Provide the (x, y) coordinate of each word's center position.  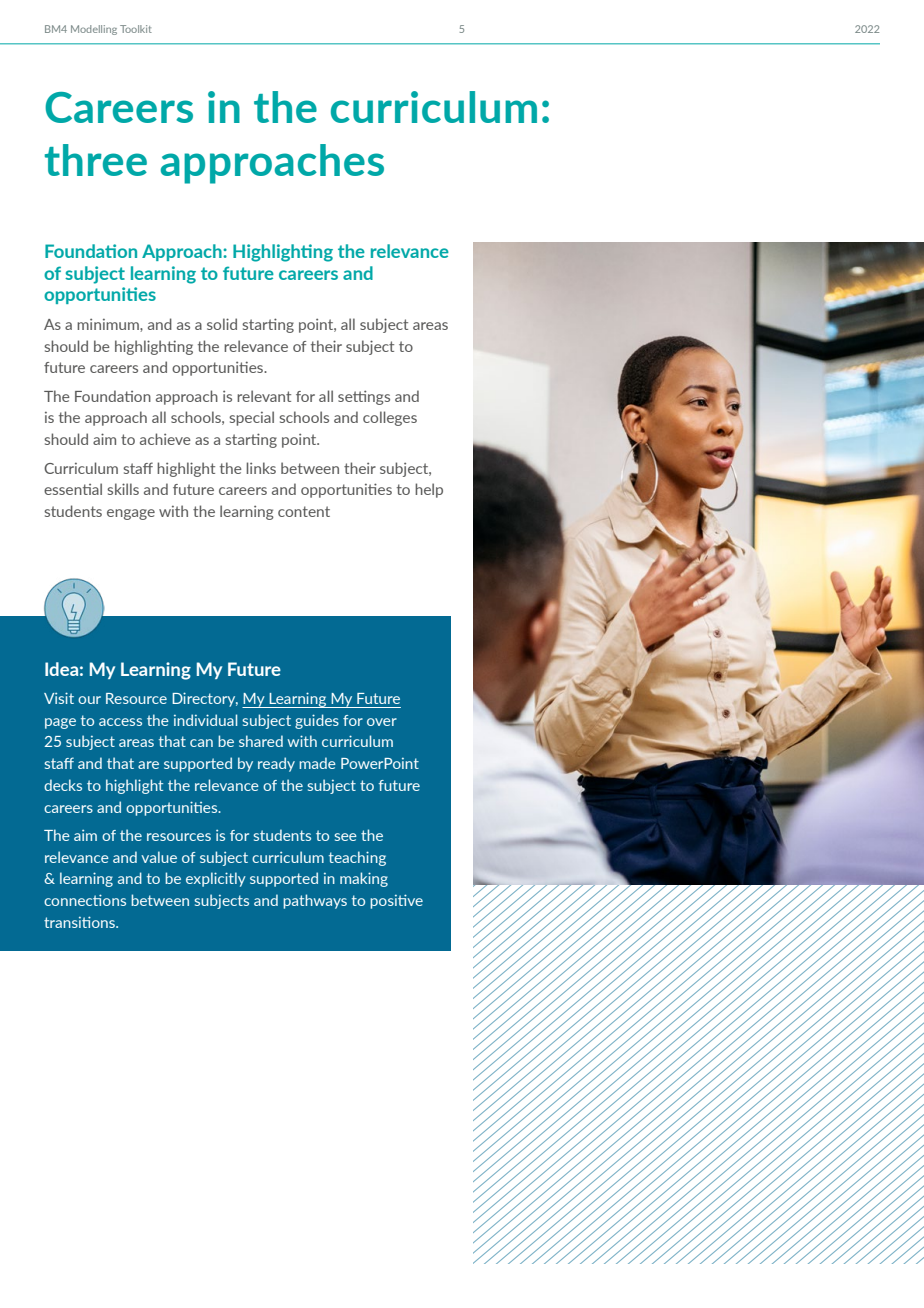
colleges (390, 418)
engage (131, 514)
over (382, 722)
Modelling (94, 30)
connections (85, 900)
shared (261, 741)
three (96, 160)
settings (364, 397)
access (120, 722)
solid (222, 324)
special (251, 418)
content (304, 511)
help (429, 490)
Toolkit (136, 29)
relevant (264, 396)
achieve (165, 439)
